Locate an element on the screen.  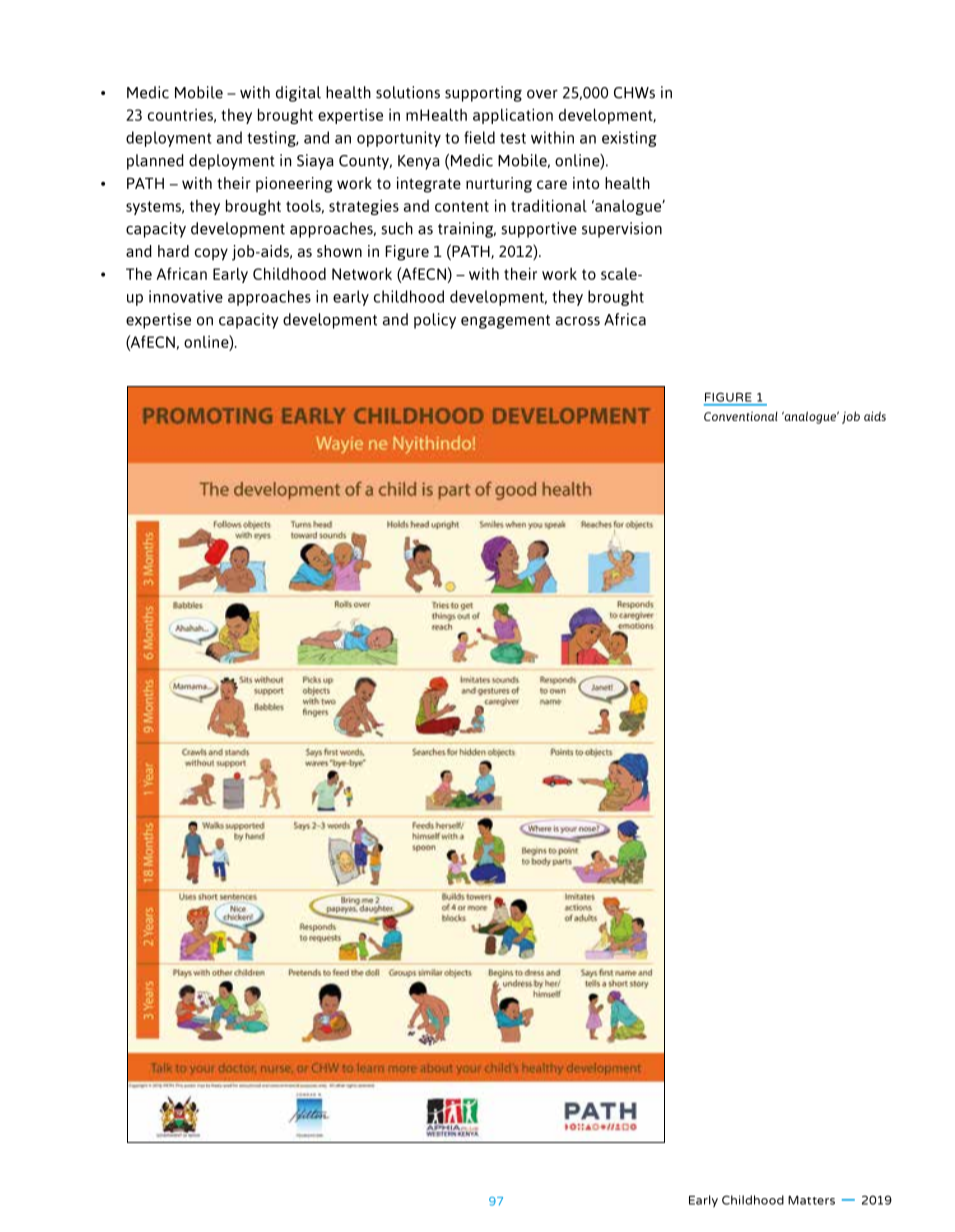
Conventional is located at coordinates (741, 416).
